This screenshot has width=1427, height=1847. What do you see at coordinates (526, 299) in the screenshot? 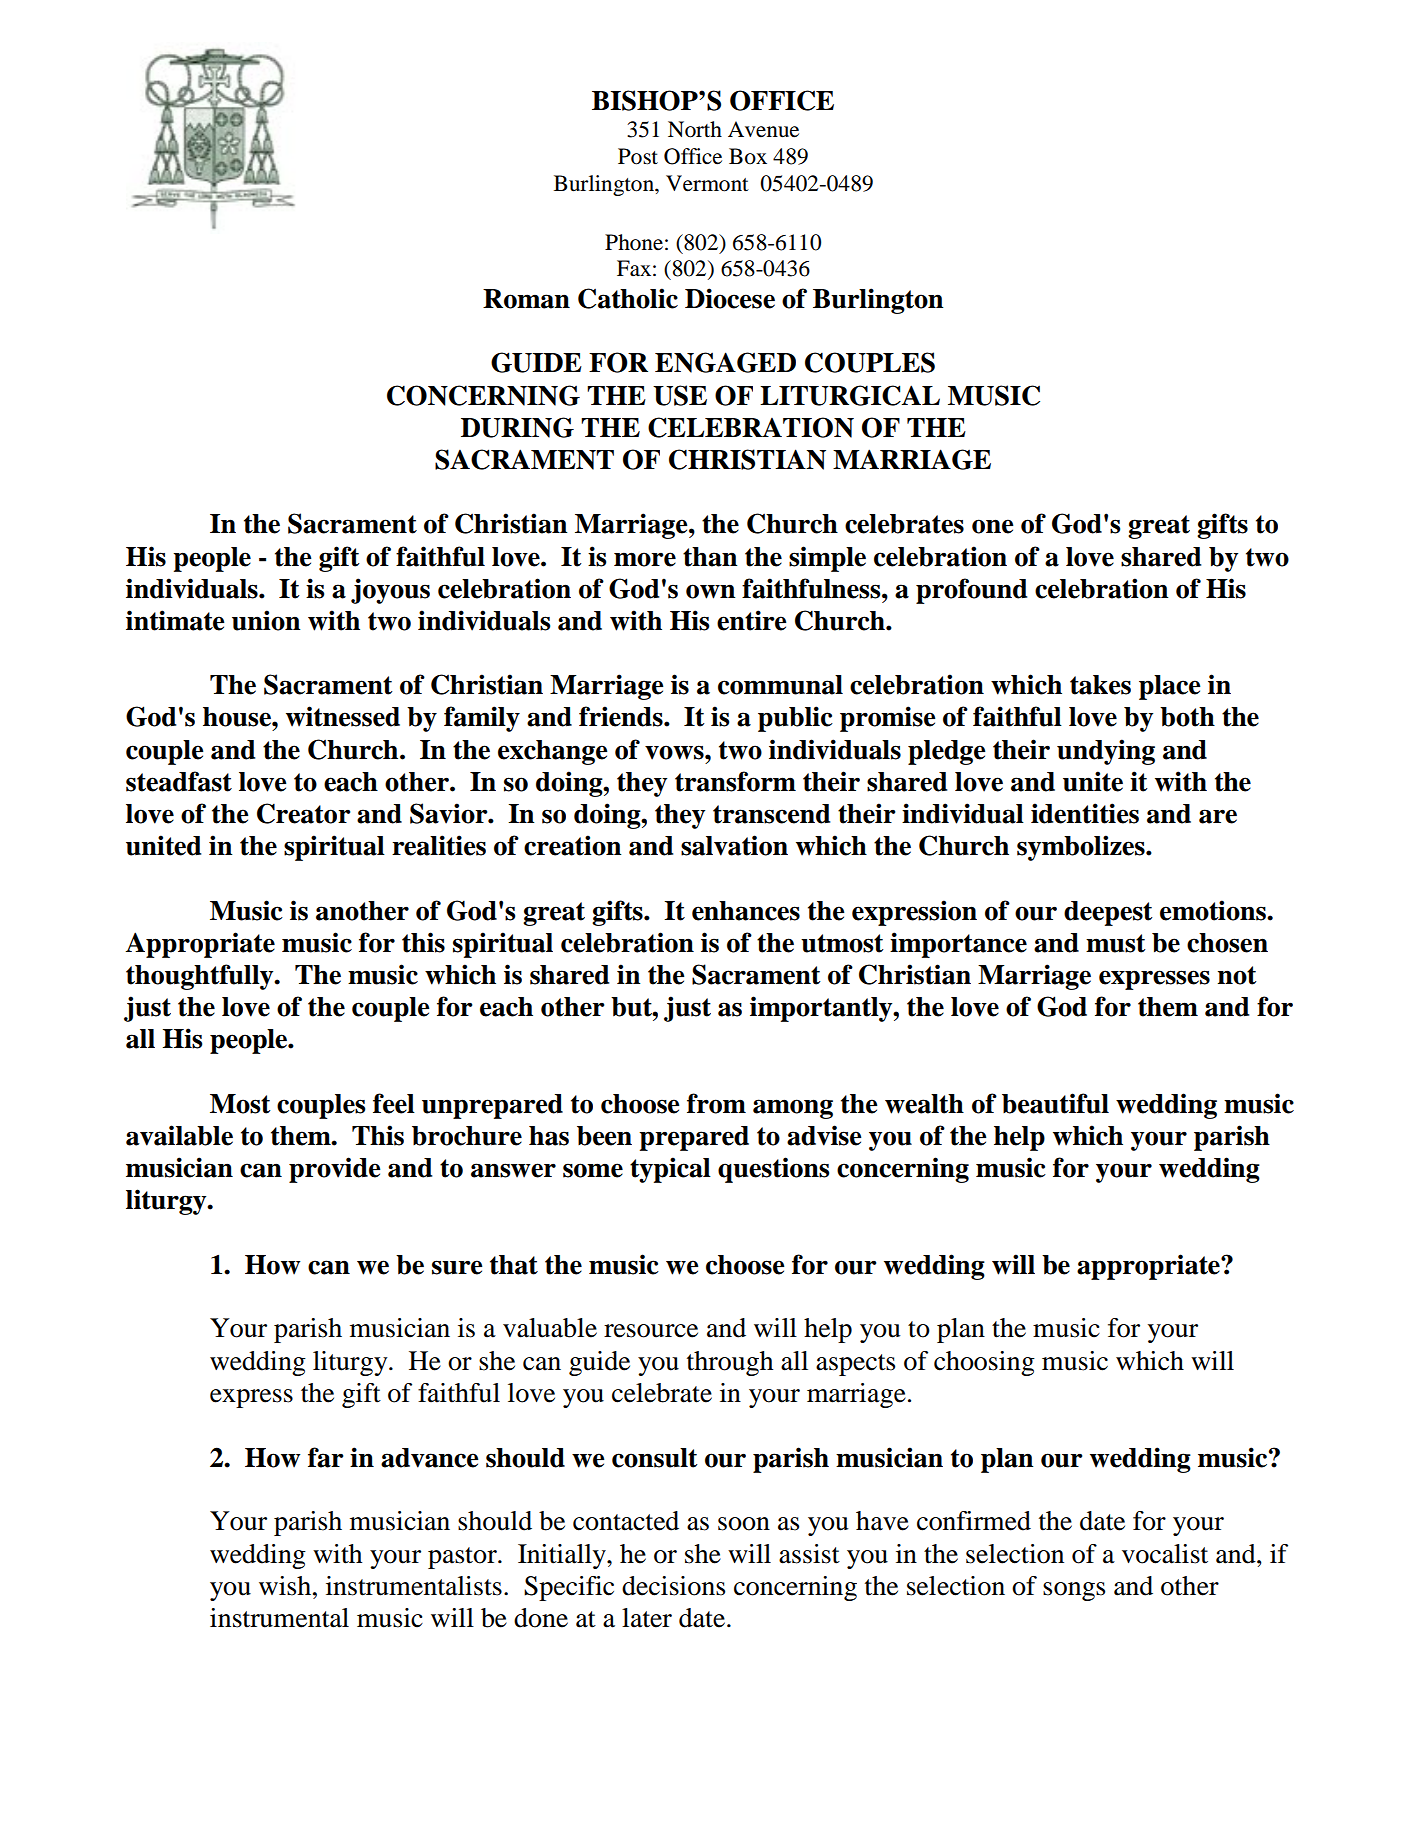
I see `Roman` at bounding box center [526, 299].
